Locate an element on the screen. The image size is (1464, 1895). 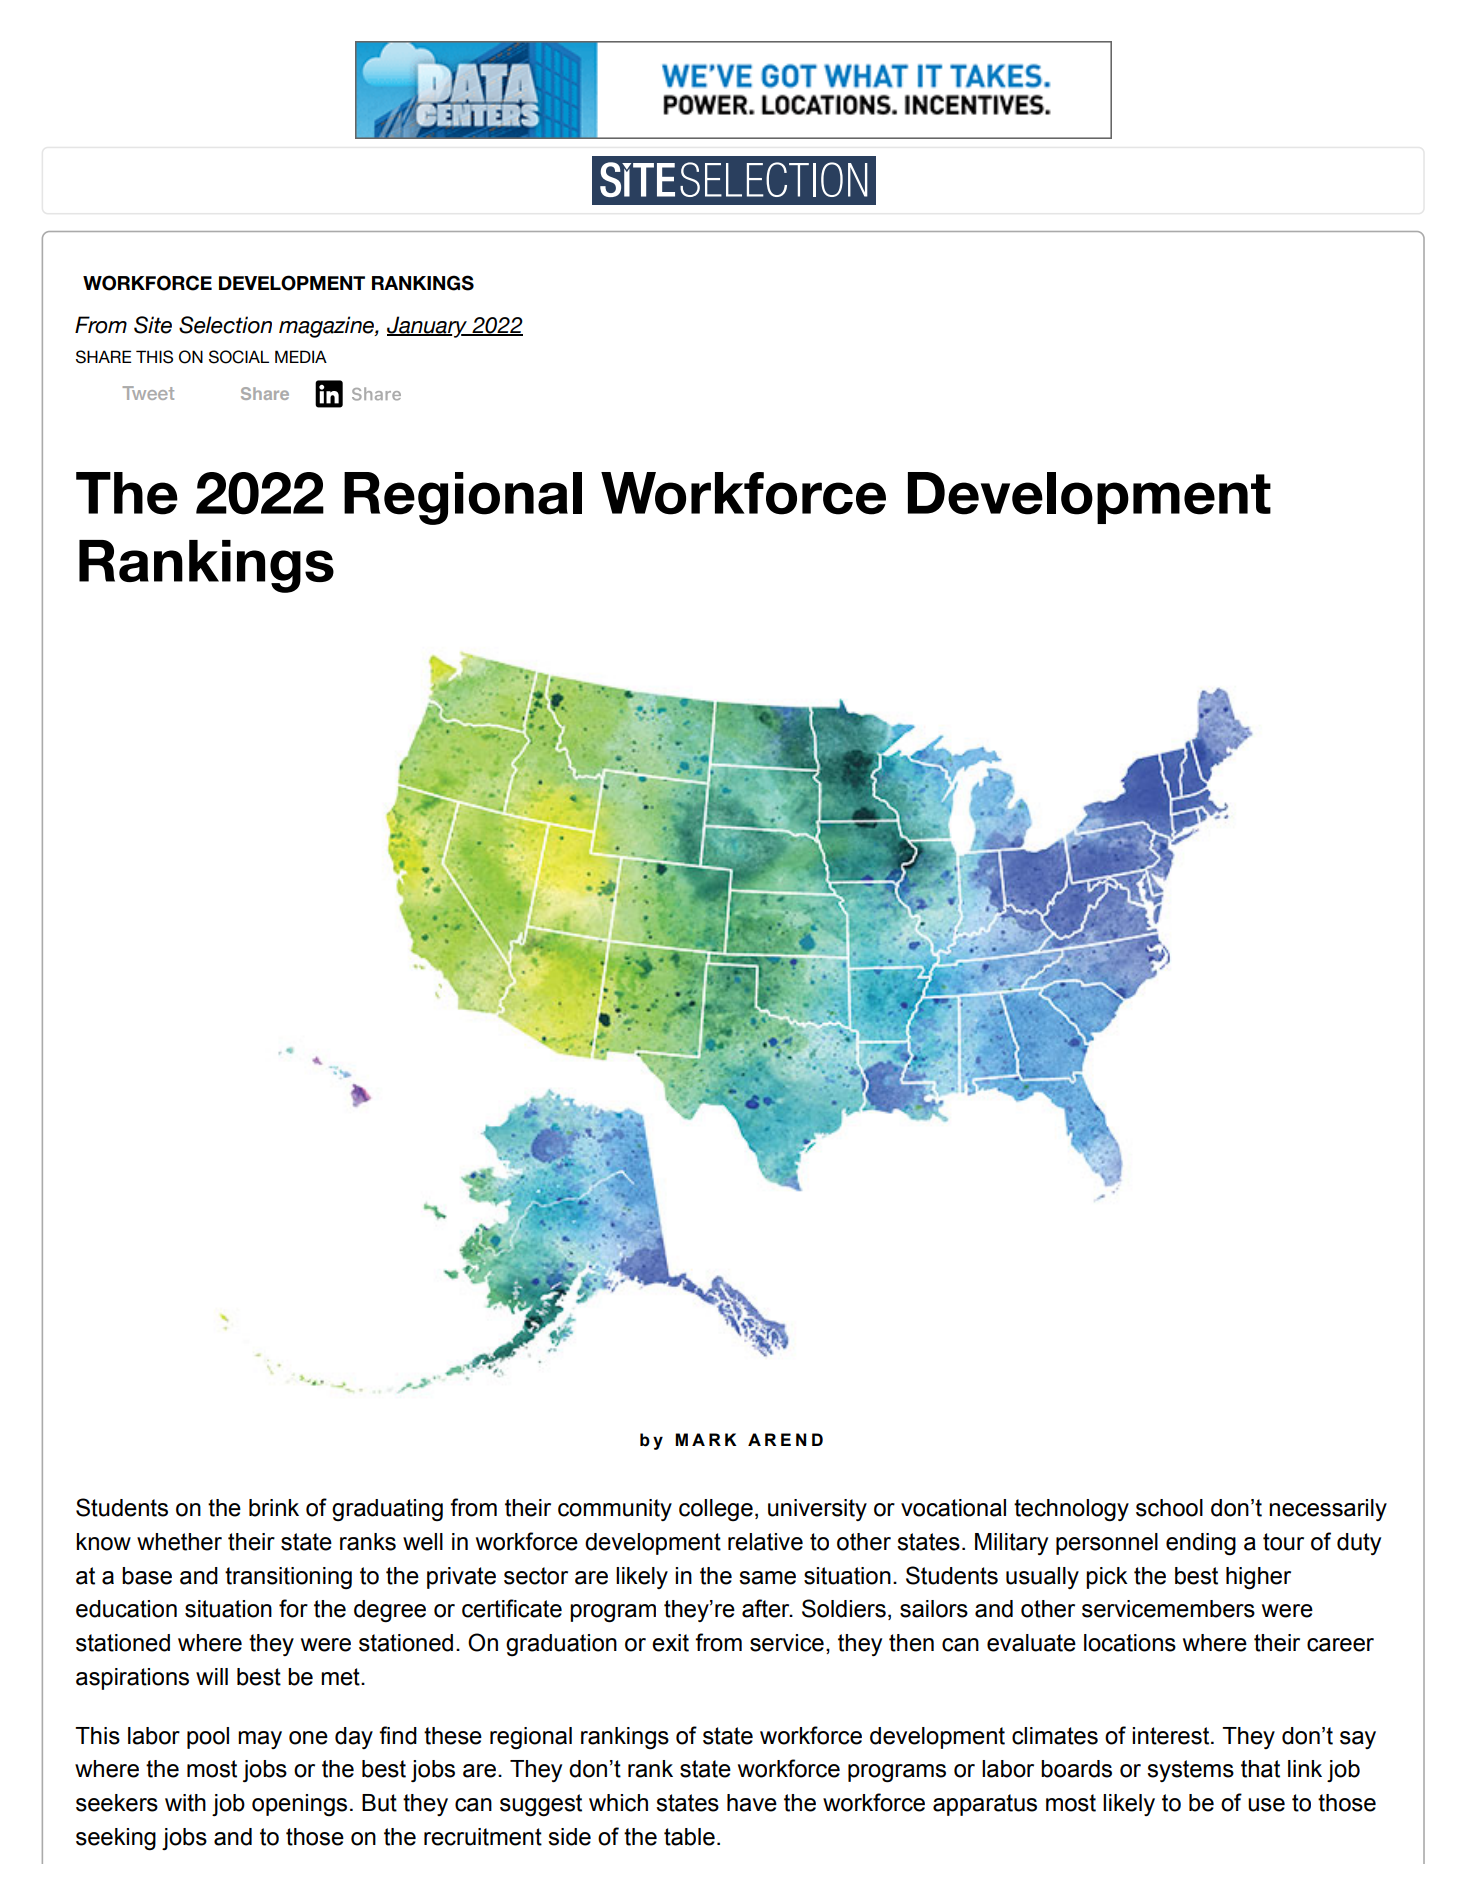
graduating is located at coordinates (387, 1510).
